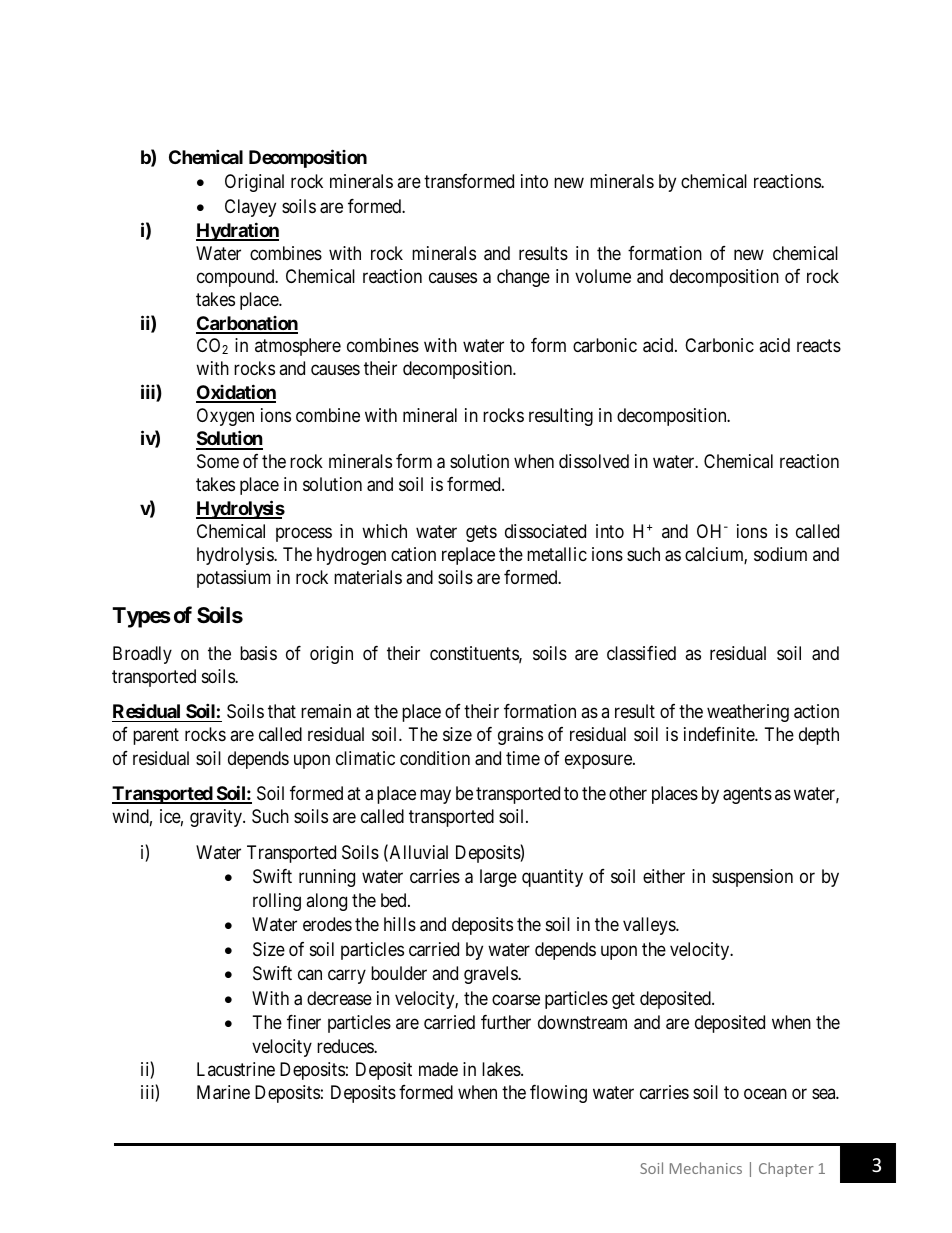 Image resolution: width=952 pixels, height=1233 pixels. Describe the element at coordinates (706, 1168) in the screenshot. I see `Mechanics` at that location.
